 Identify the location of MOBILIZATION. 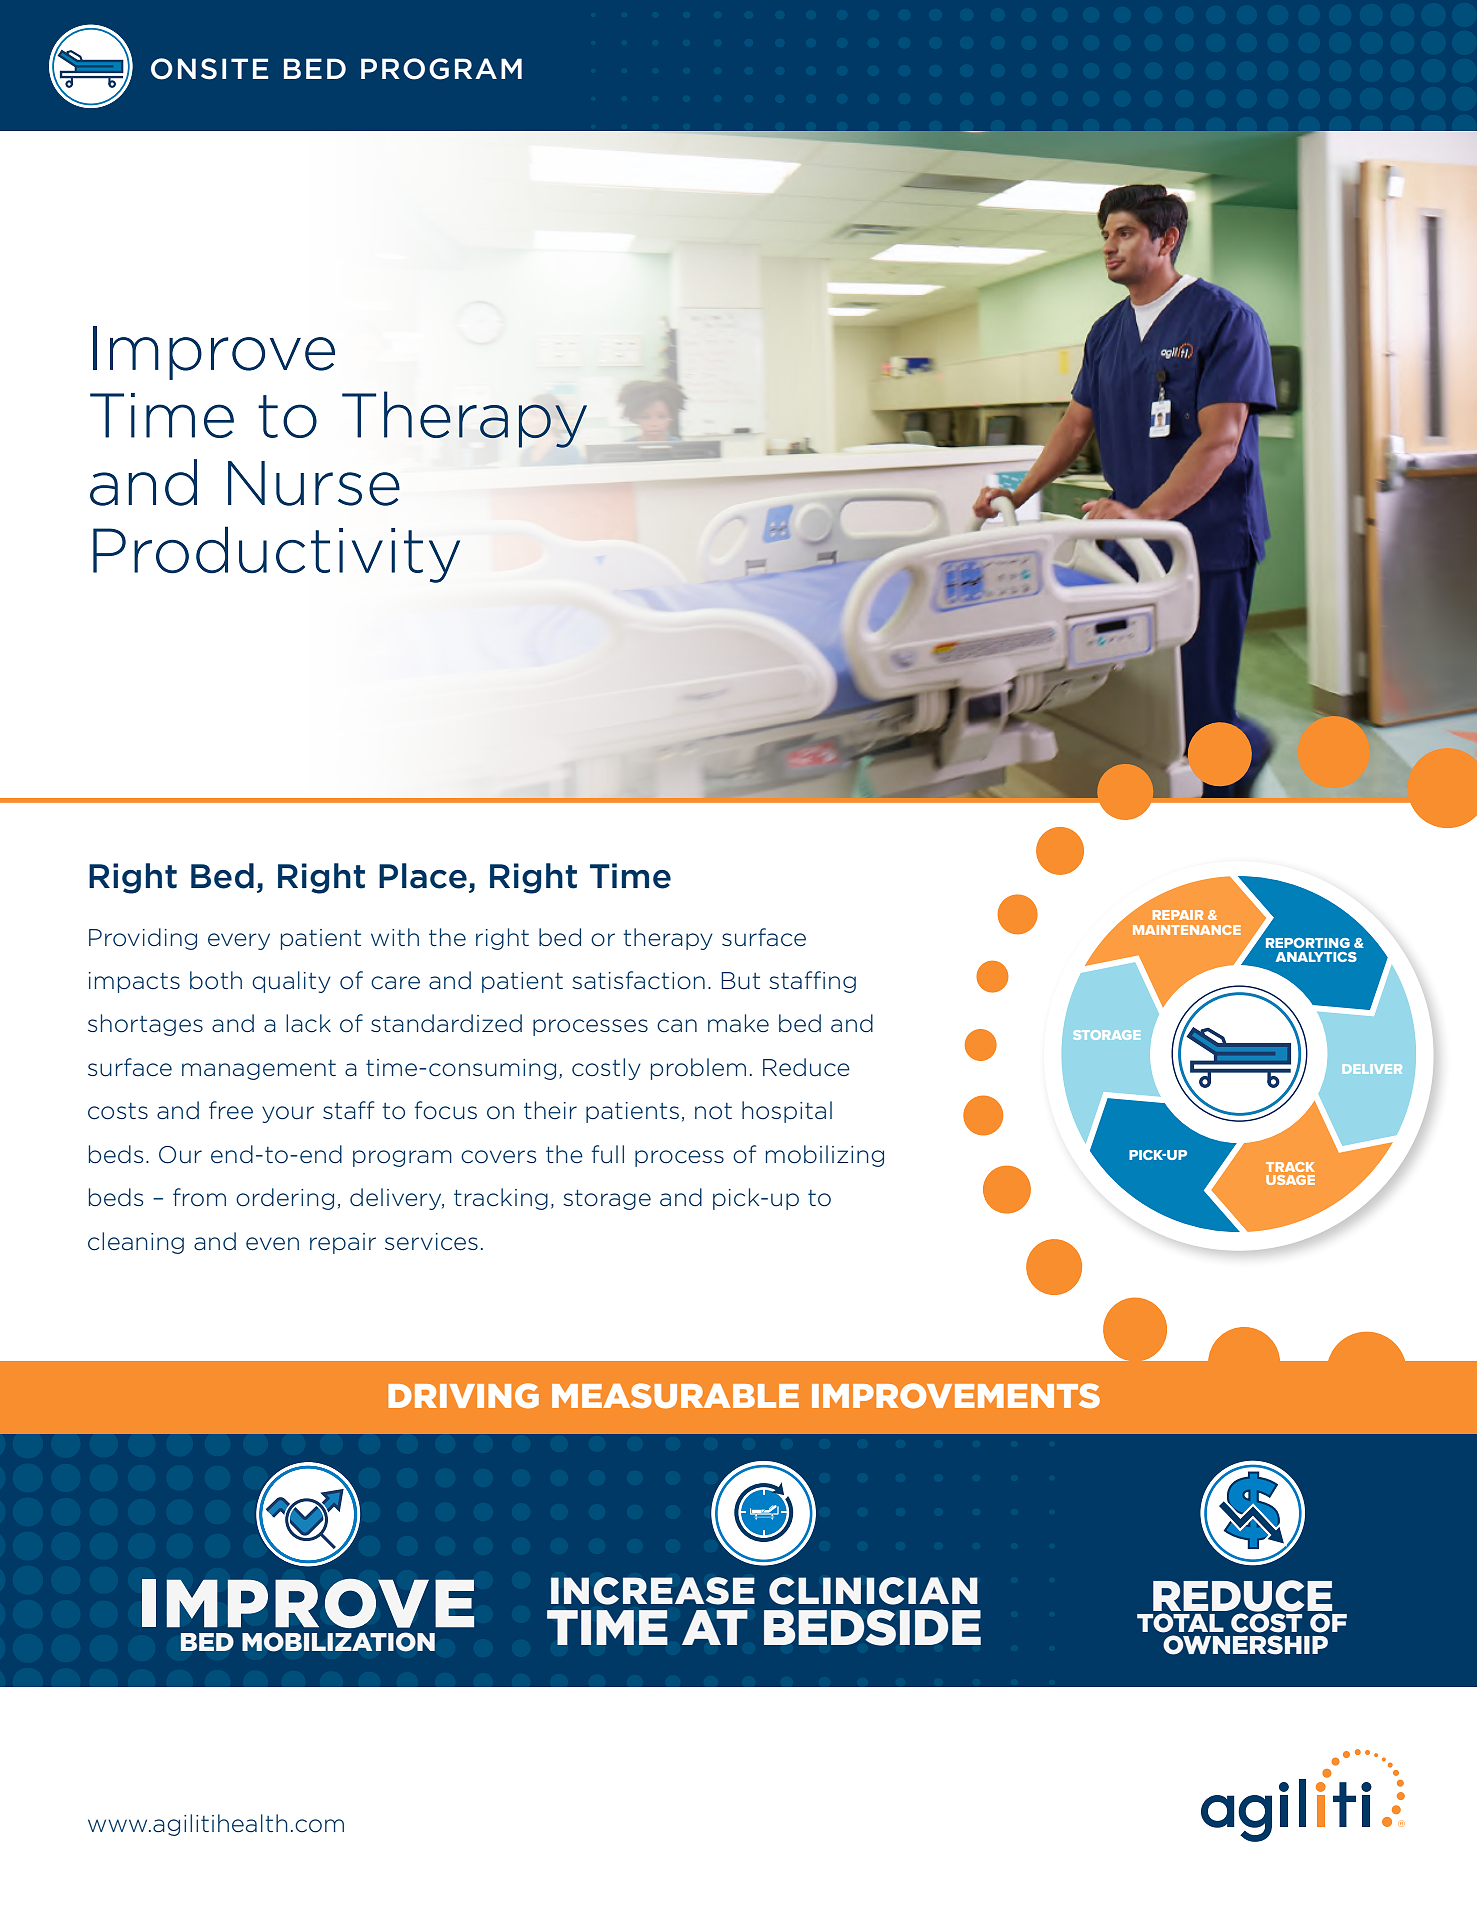
(338, 1642).
